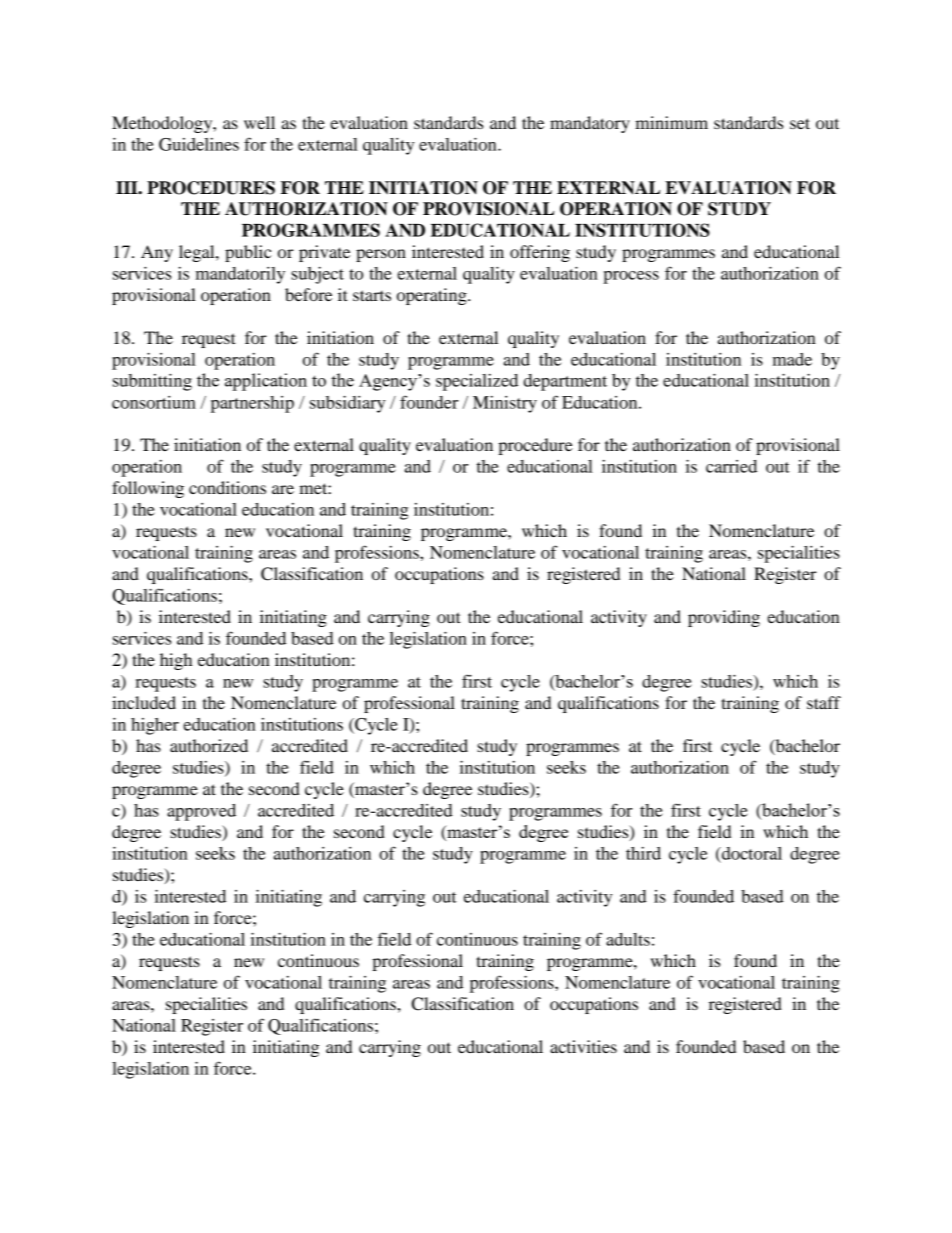 Image resolution: width=952 pixels, height=1233 pixels. I want to click on Guidelines, so click(199, 144).
